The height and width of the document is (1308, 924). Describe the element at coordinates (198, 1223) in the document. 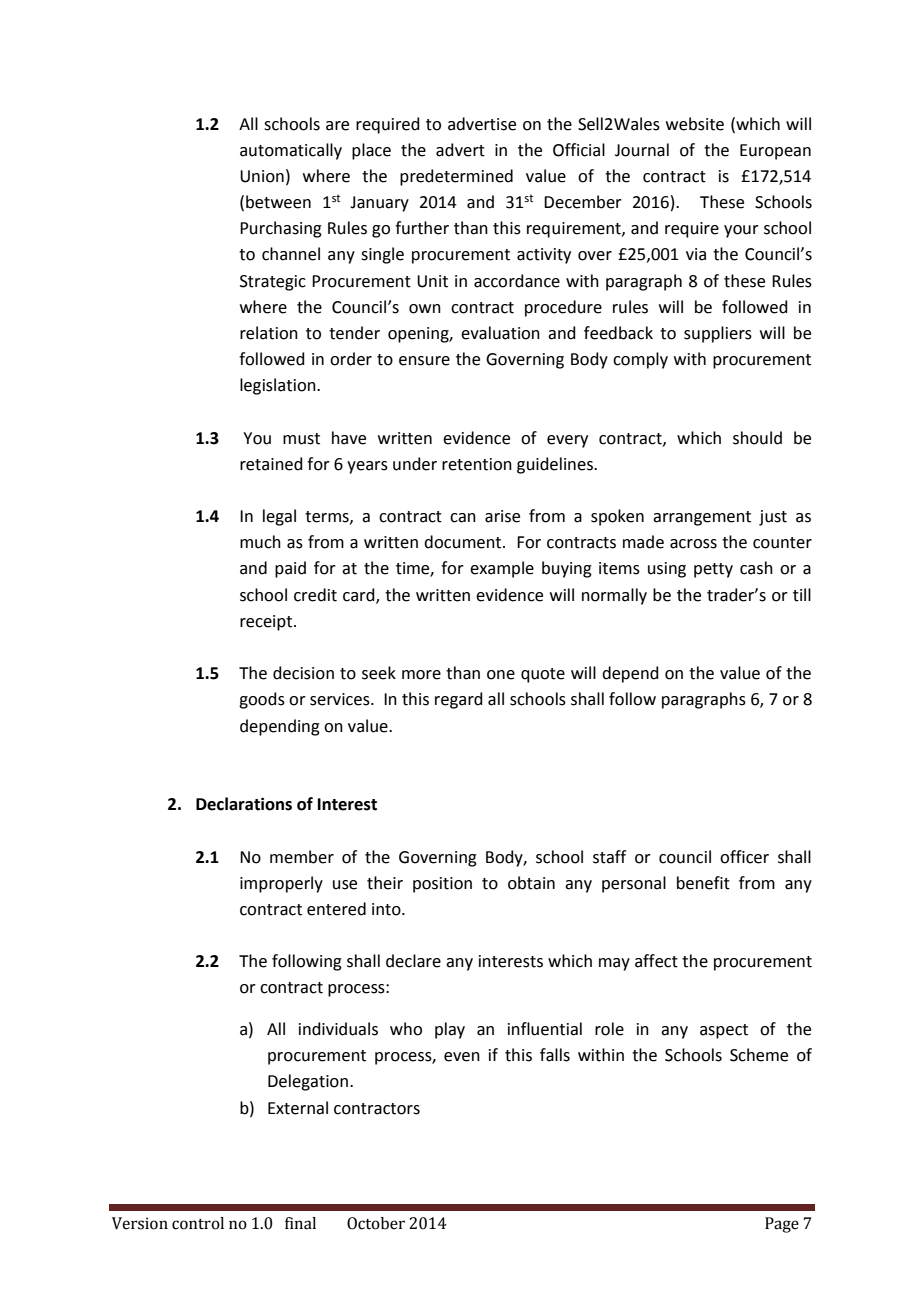

I see `control` at that location.
